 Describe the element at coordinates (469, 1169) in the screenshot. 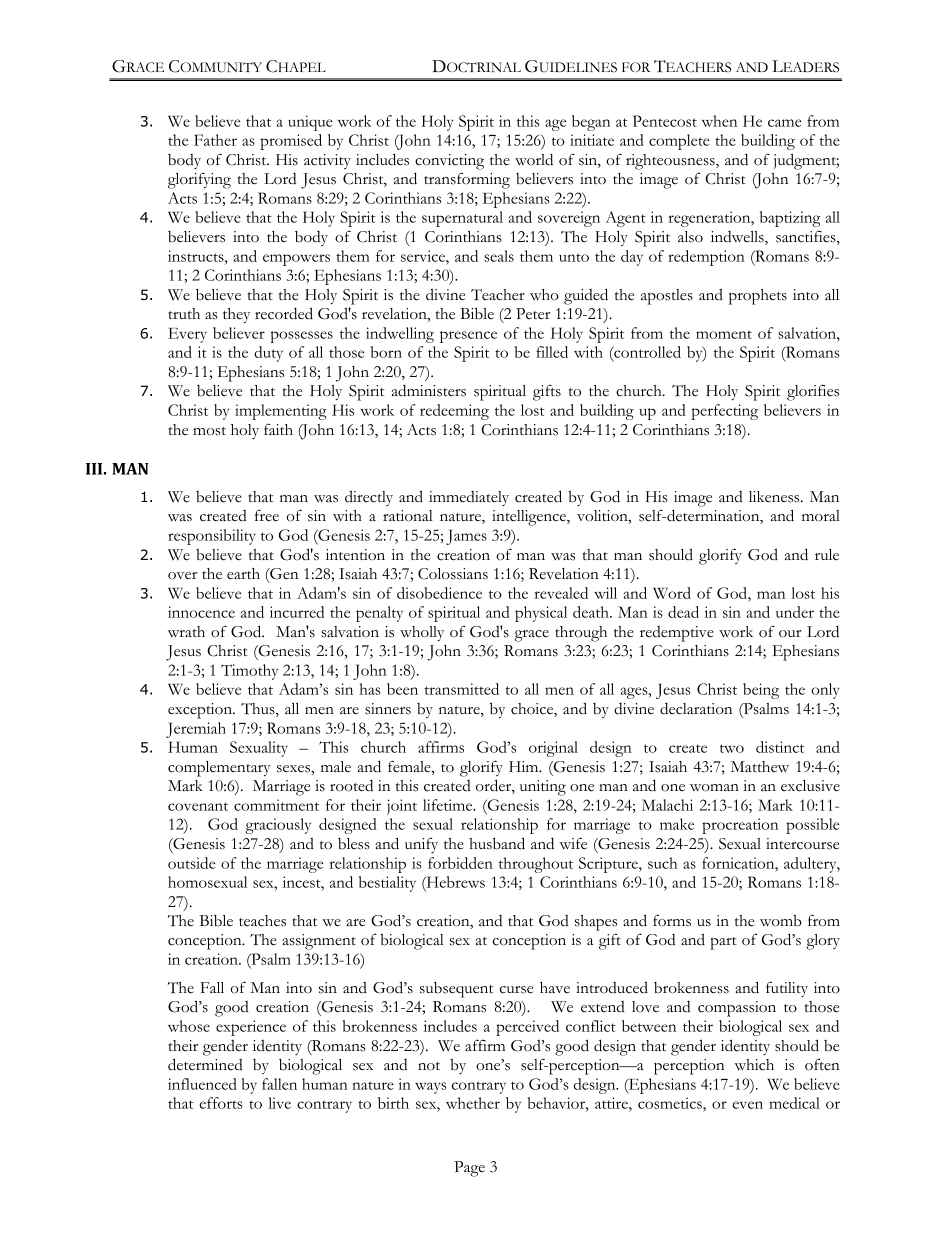

I see `Page` at that location.
